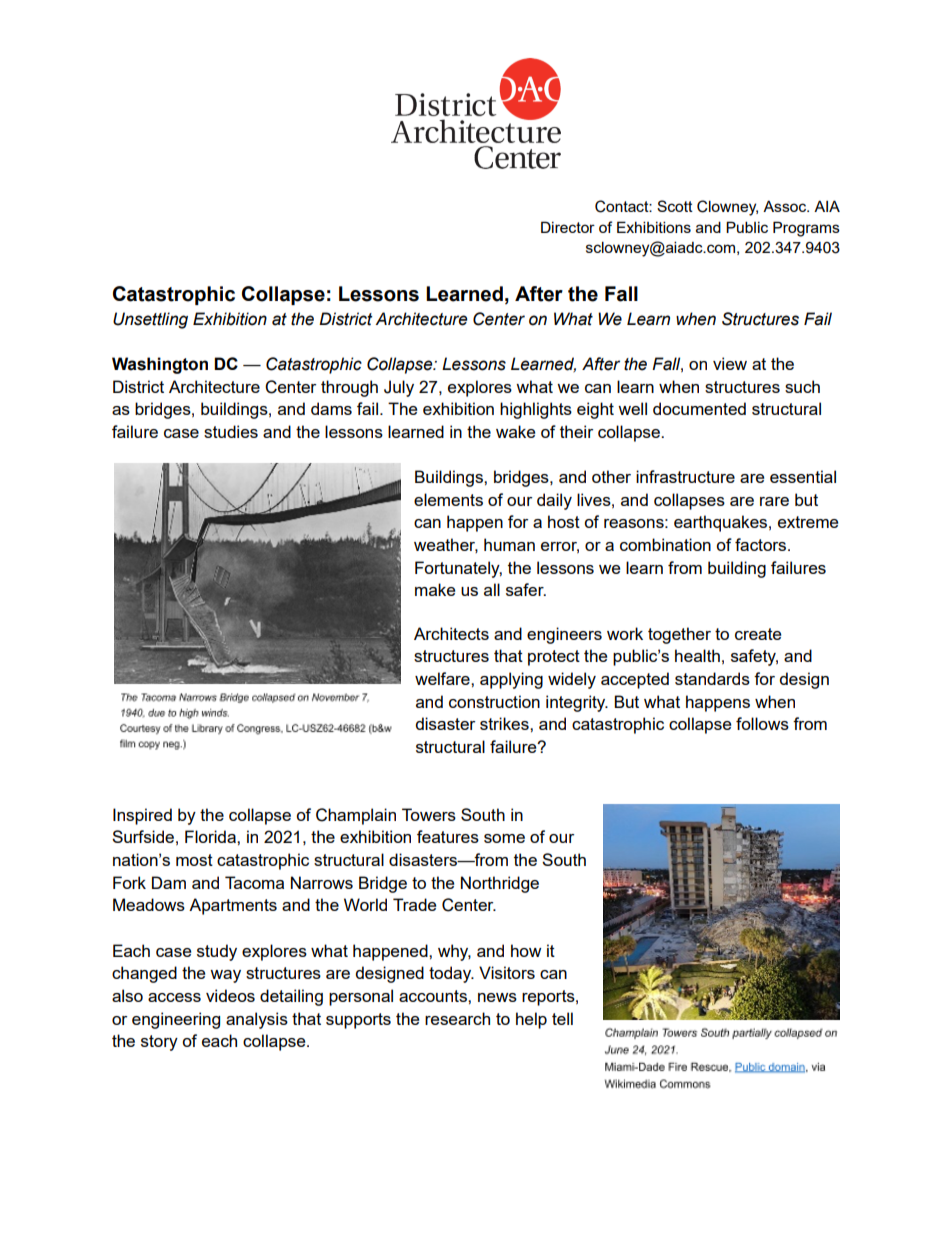  What do you see at coordinates (568, 227) in the document?
I see `Director` at bounding box center [568, 227].
